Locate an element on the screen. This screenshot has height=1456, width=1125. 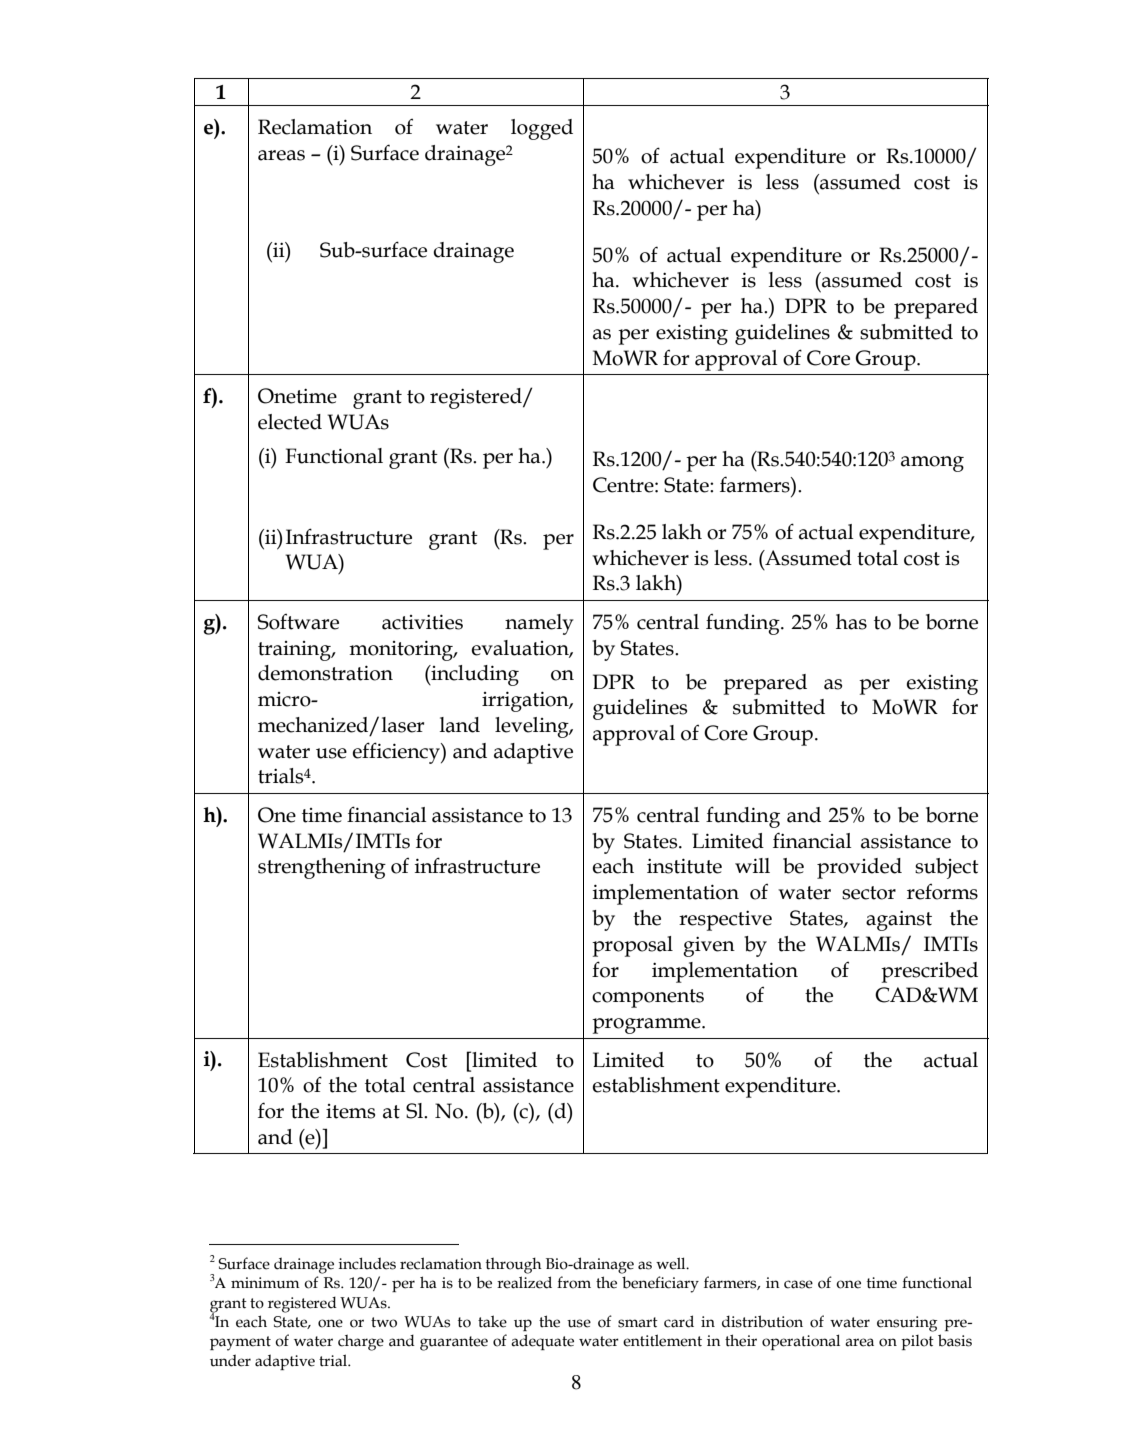
has is located at coordinates (851, 622).
